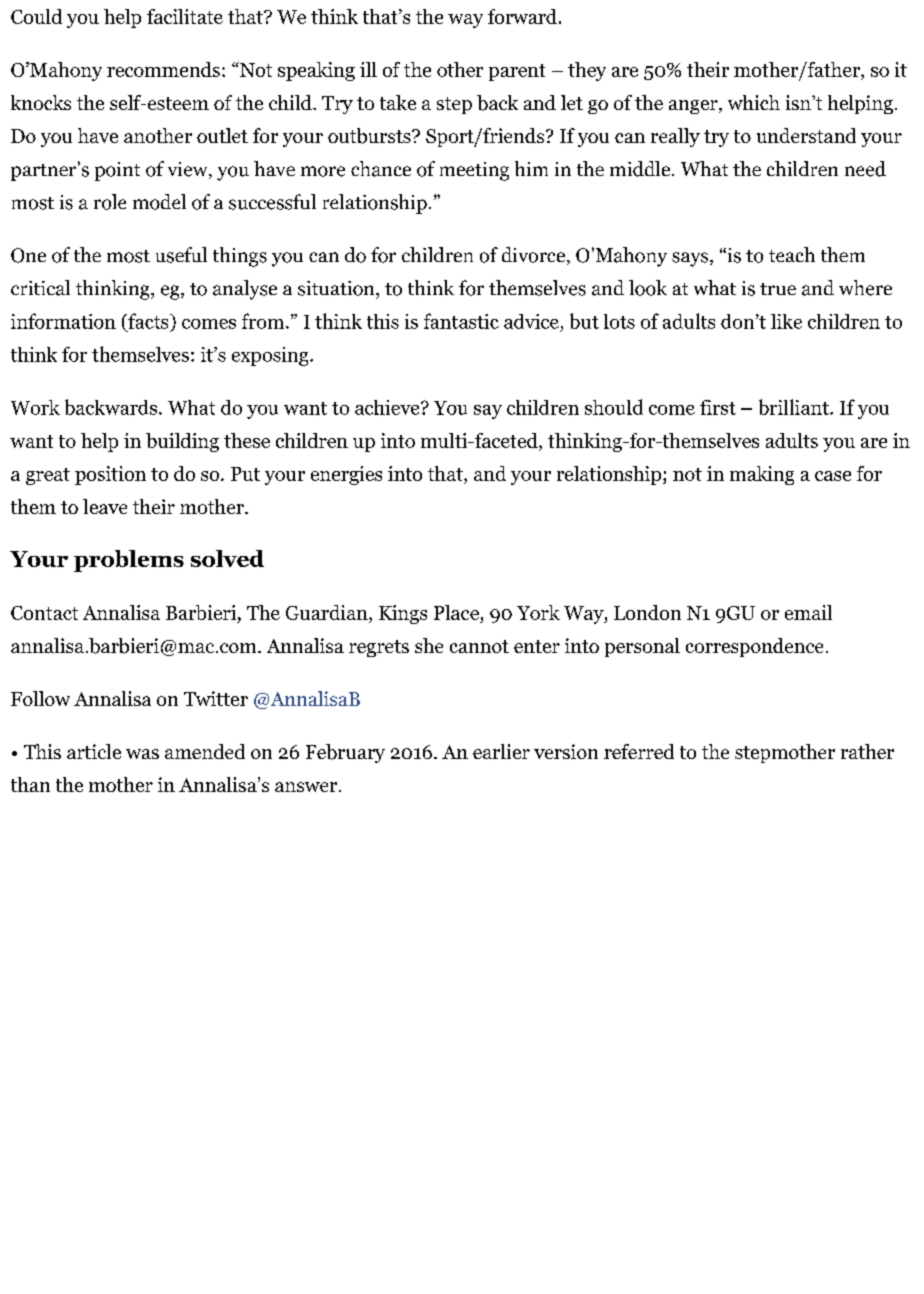  What do you see at coordinates (457, 614) in the screenshot?
I see `Place` at bounding box center [457, 614].
